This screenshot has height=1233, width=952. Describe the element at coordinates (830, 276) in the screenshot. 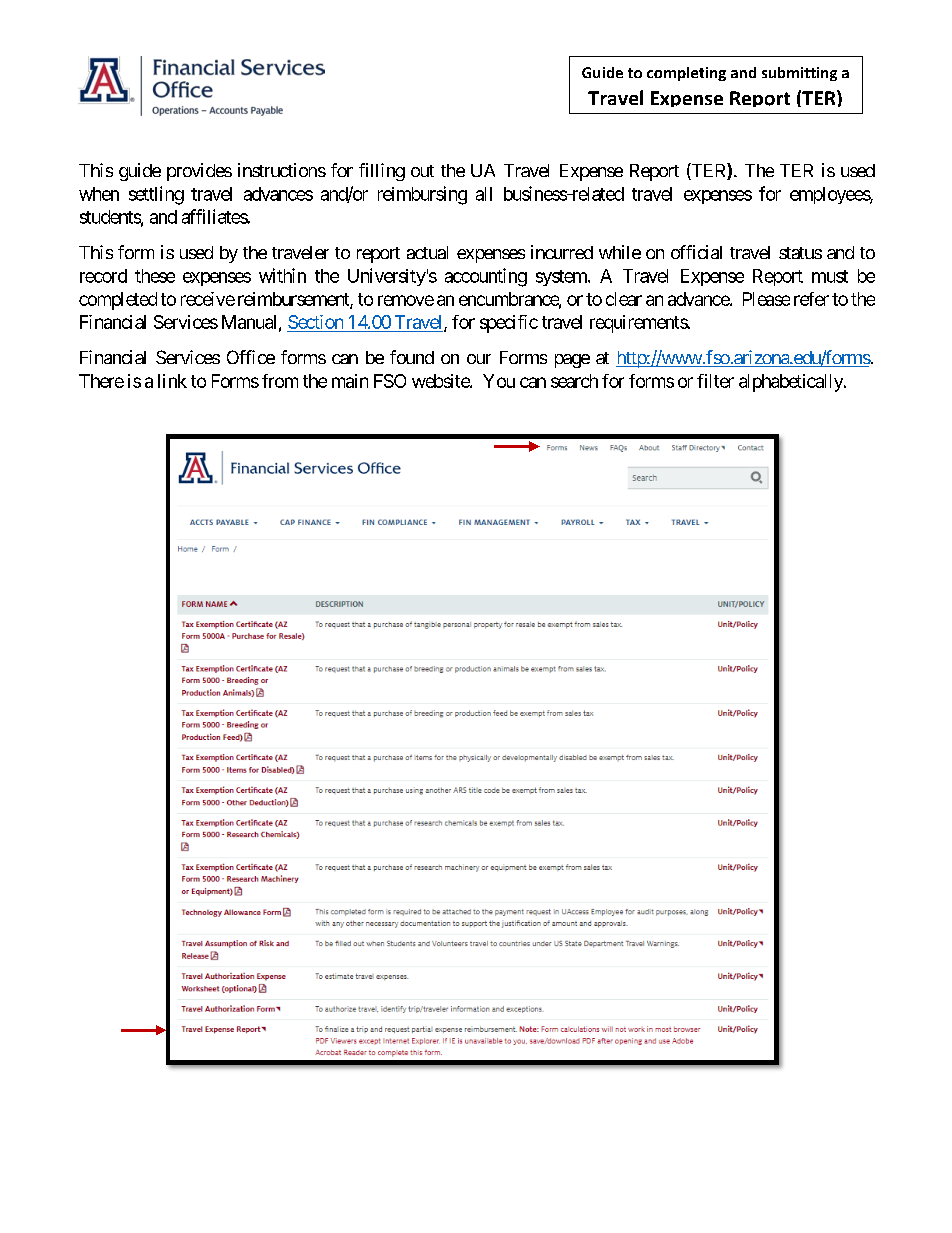

I see `must` at that location.
